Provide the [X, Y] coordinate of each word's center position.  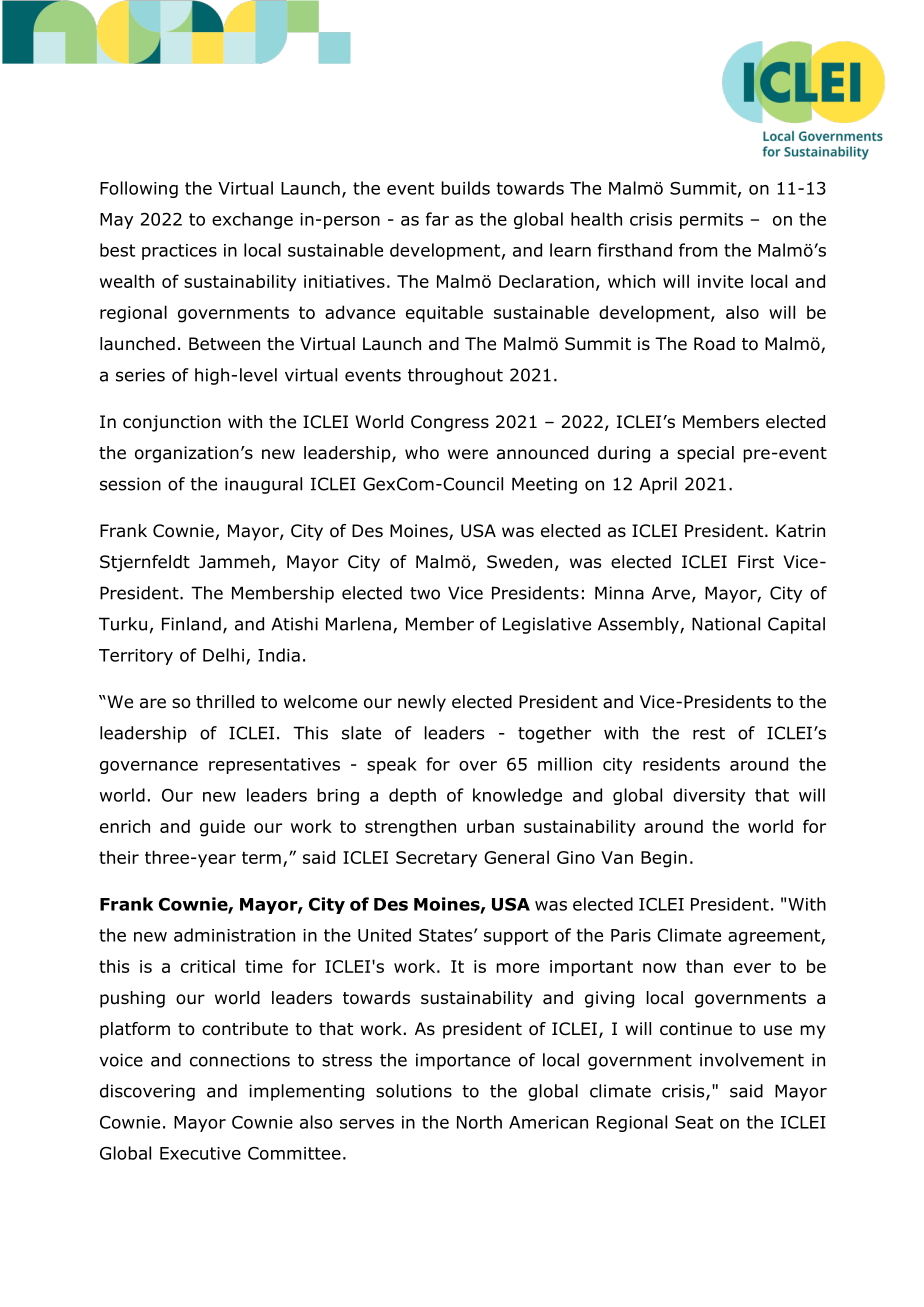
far [437, 219]
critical [208, 966]
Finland [191, 624]
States [447, 935]
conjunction [172, 423]
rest [709, 733]
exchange [252, 220]
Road [714, 344]
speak [392, 765]
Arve [671, 593]
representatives [274, 766]
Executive [200, 1153]
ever [752, 968]
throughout [455, 376]
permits [711, 221]
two [425, 593]
